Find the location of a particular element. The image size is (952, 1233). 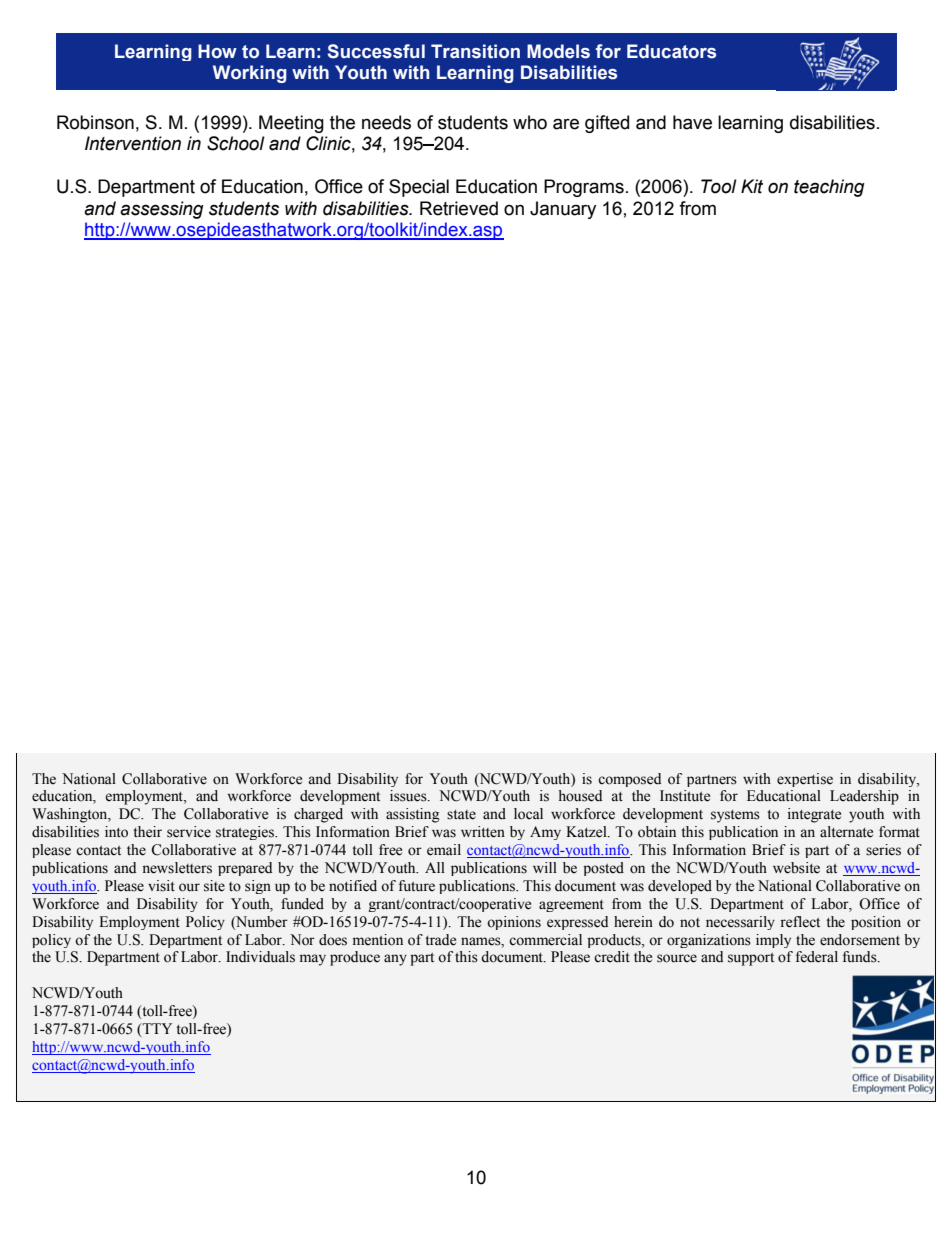

expertise is located at coordinates (805, 780).
